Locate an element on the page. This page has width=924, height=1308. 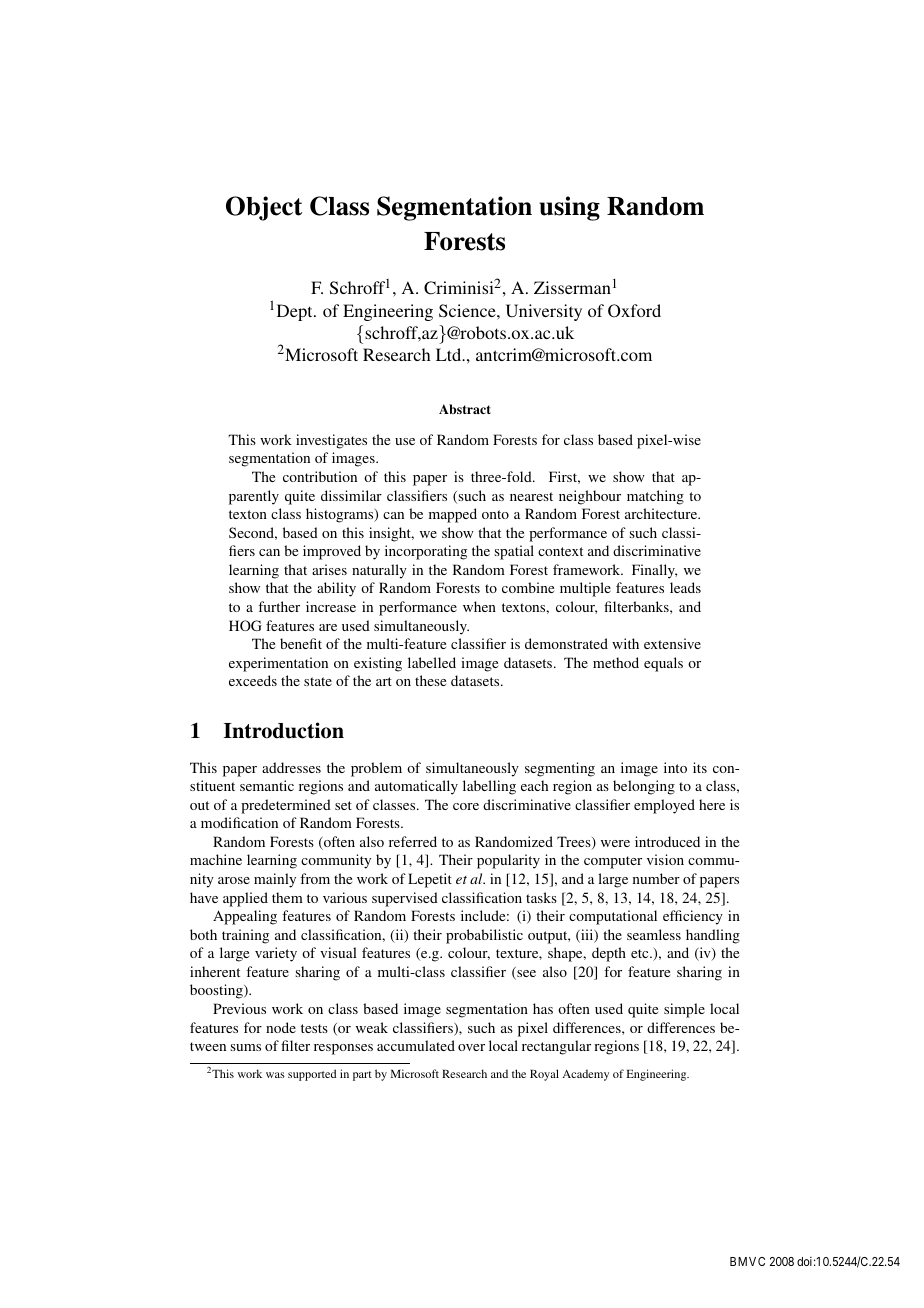
over is located at coordinates (471, 1047).
